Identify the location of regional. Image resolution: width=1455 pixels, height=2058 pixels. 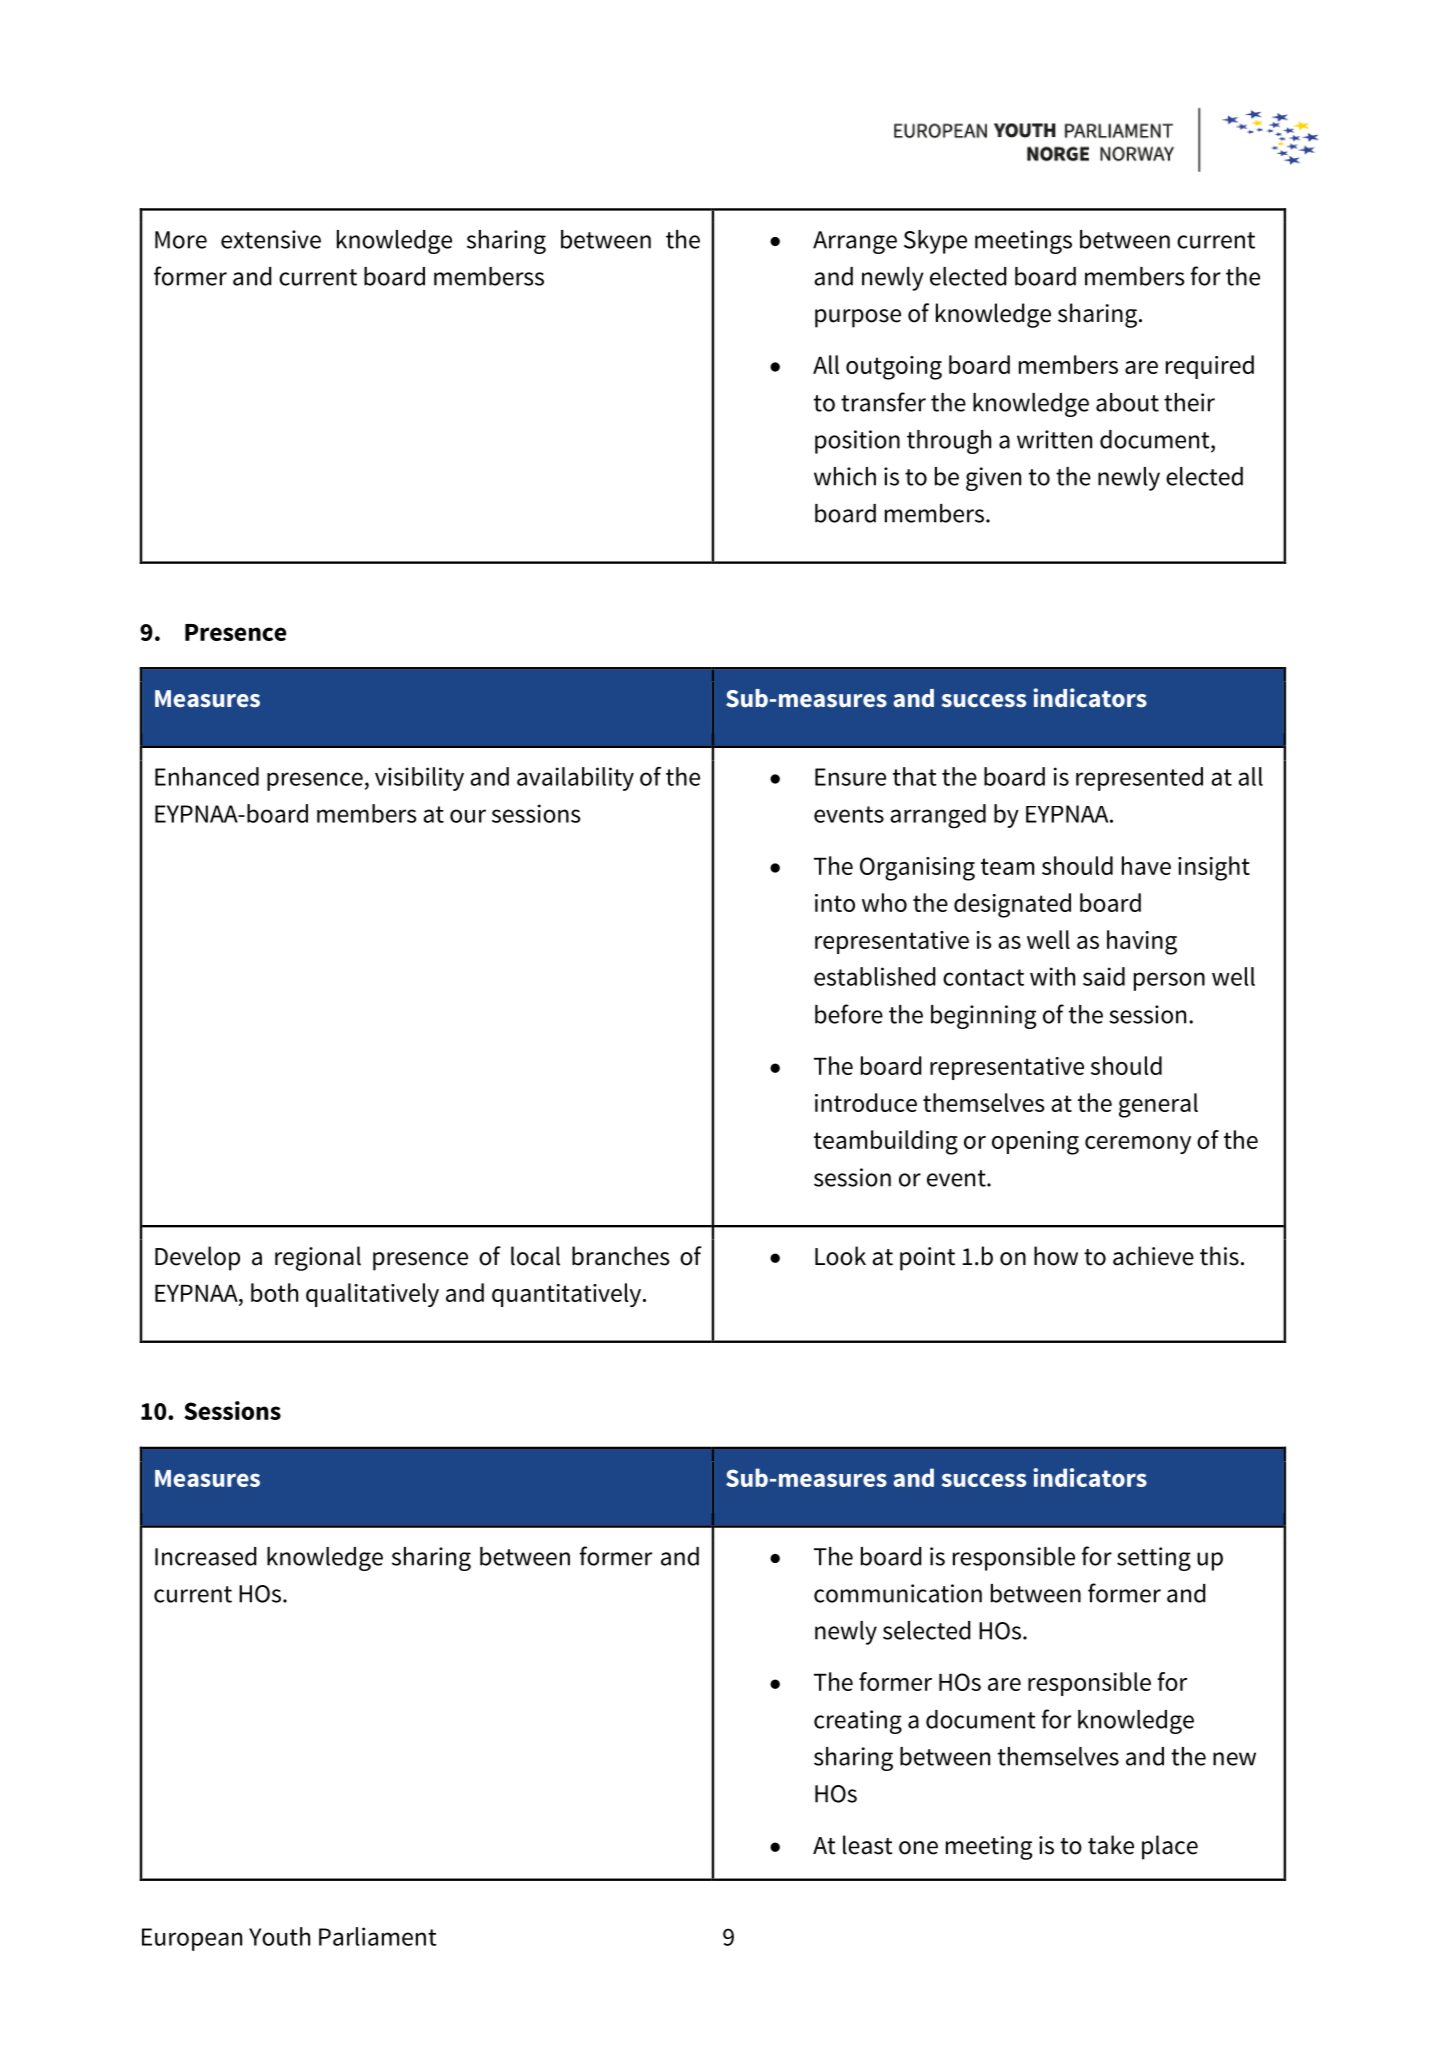
(318, 1258).
